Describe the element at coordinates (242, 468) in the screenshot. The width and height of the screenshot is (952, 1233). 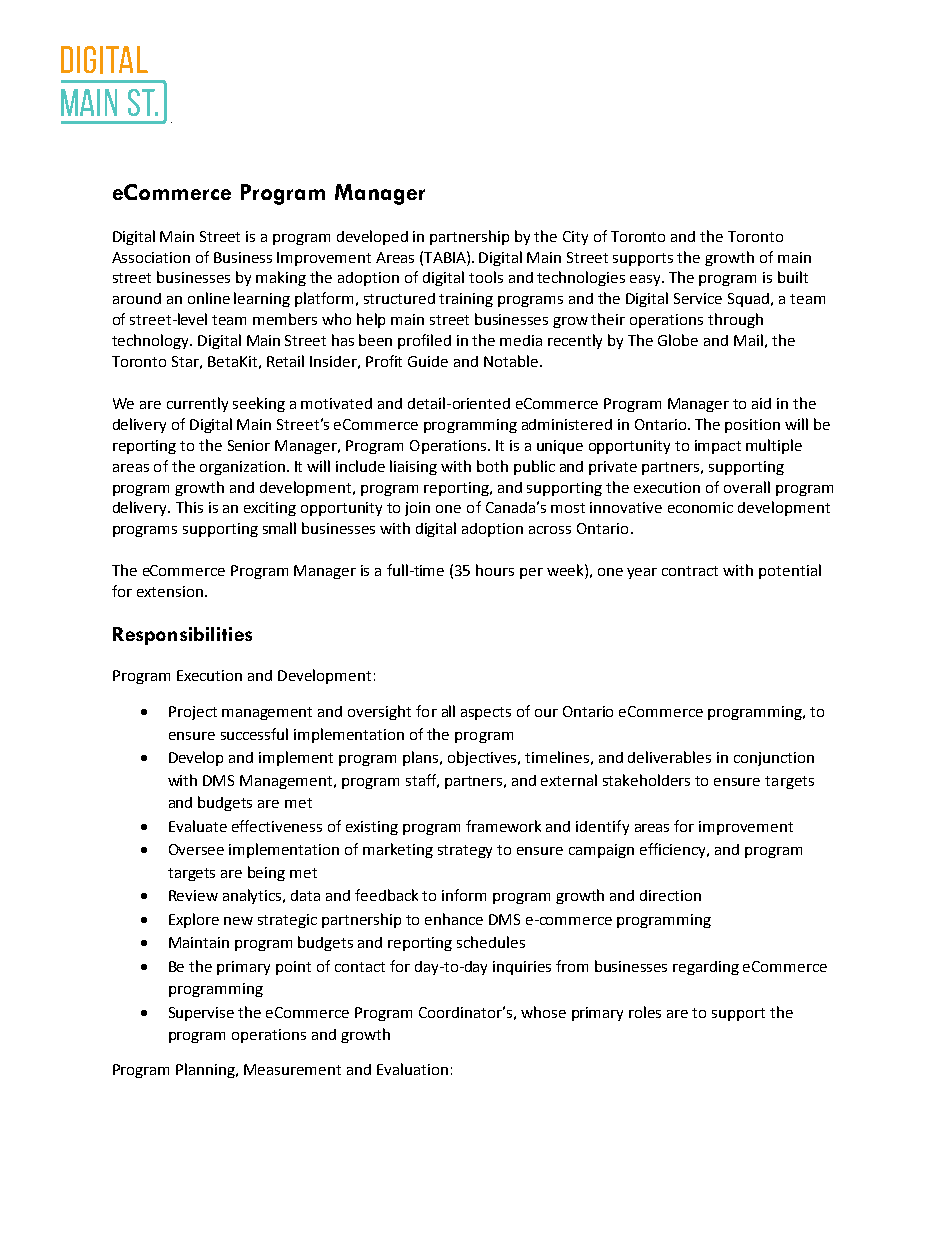
I see `organization` at that location.
